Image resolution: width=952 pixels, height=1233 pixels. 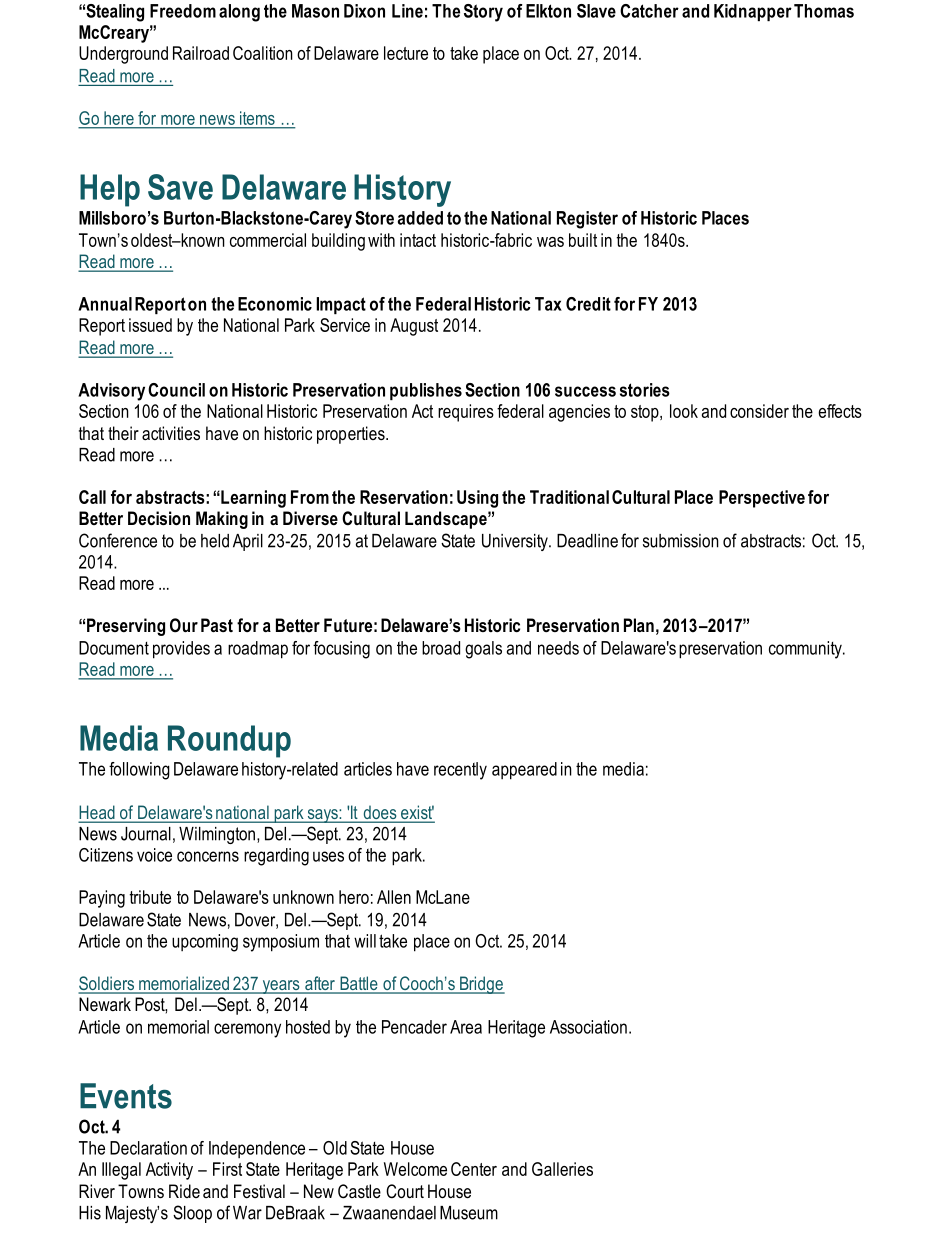 I want to click on Bridge, so click(x=481, y=985).
